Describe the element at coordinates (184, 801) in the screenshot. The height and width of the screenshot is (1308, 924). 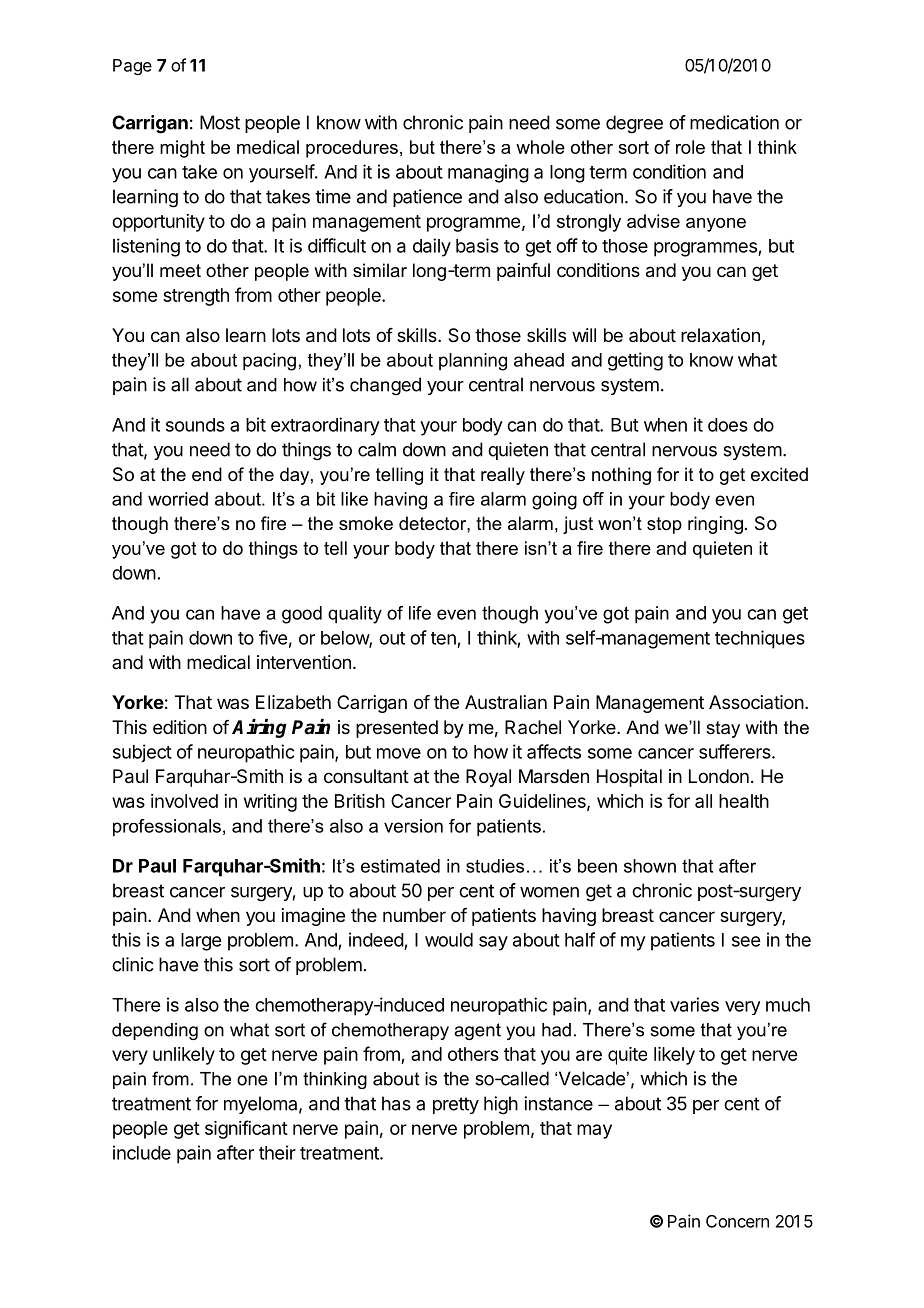
I see `involved` at that location.
